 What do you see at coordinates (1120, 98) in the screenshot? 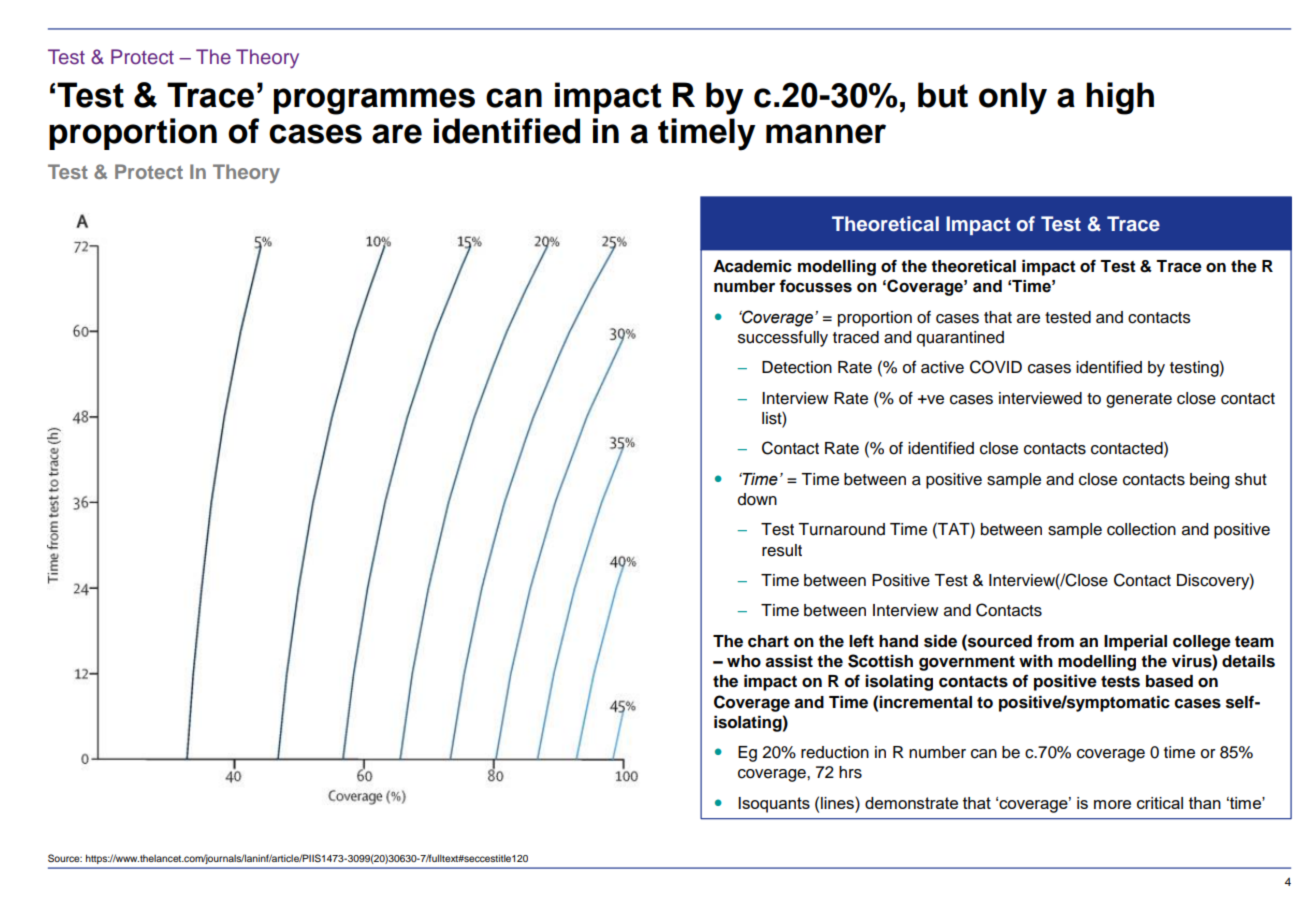
I see `high` at bounding box center [1120, 98].
